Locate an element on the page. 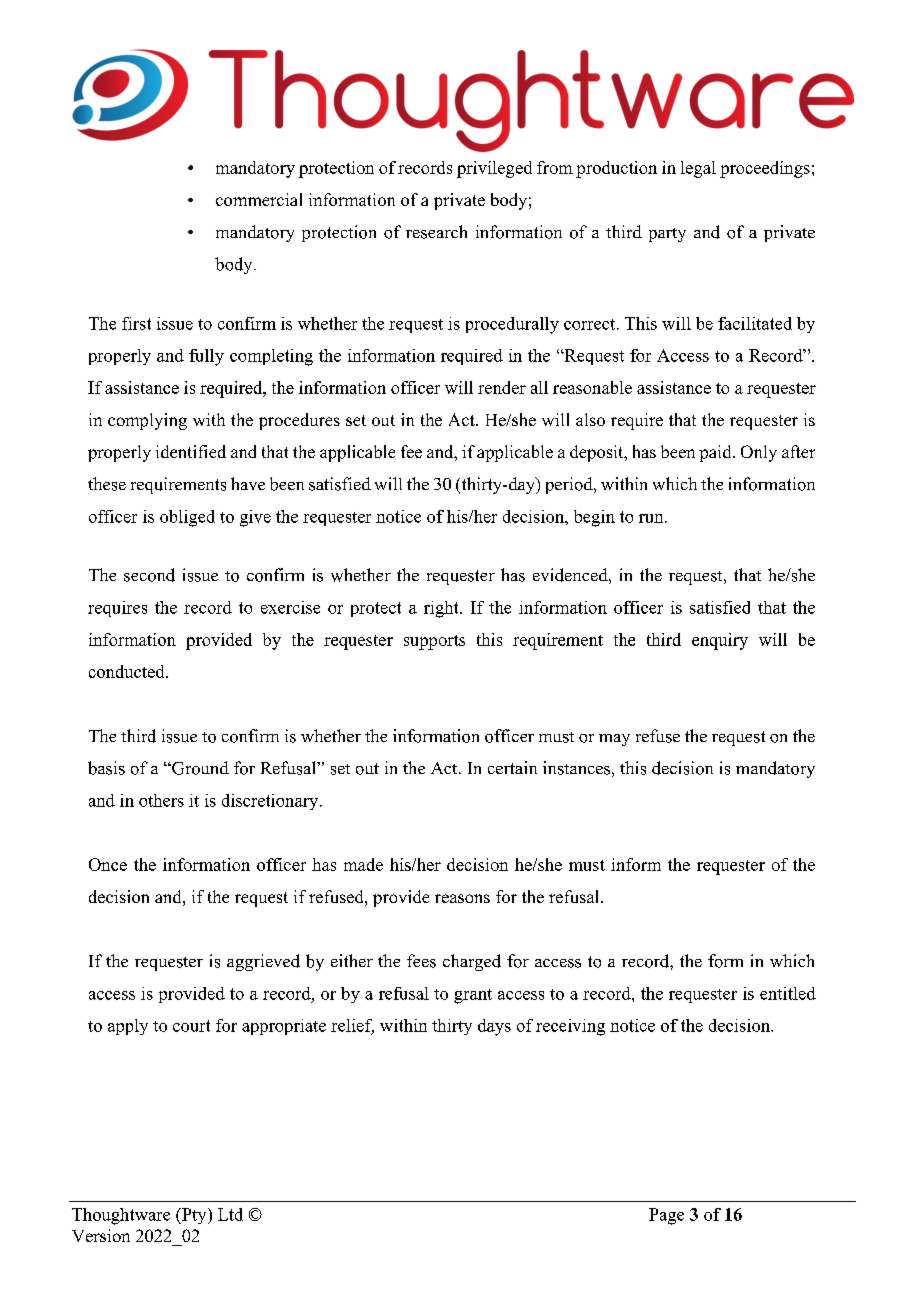 The image size is (924, 1309). charged is located at coordinates (472, 962).
